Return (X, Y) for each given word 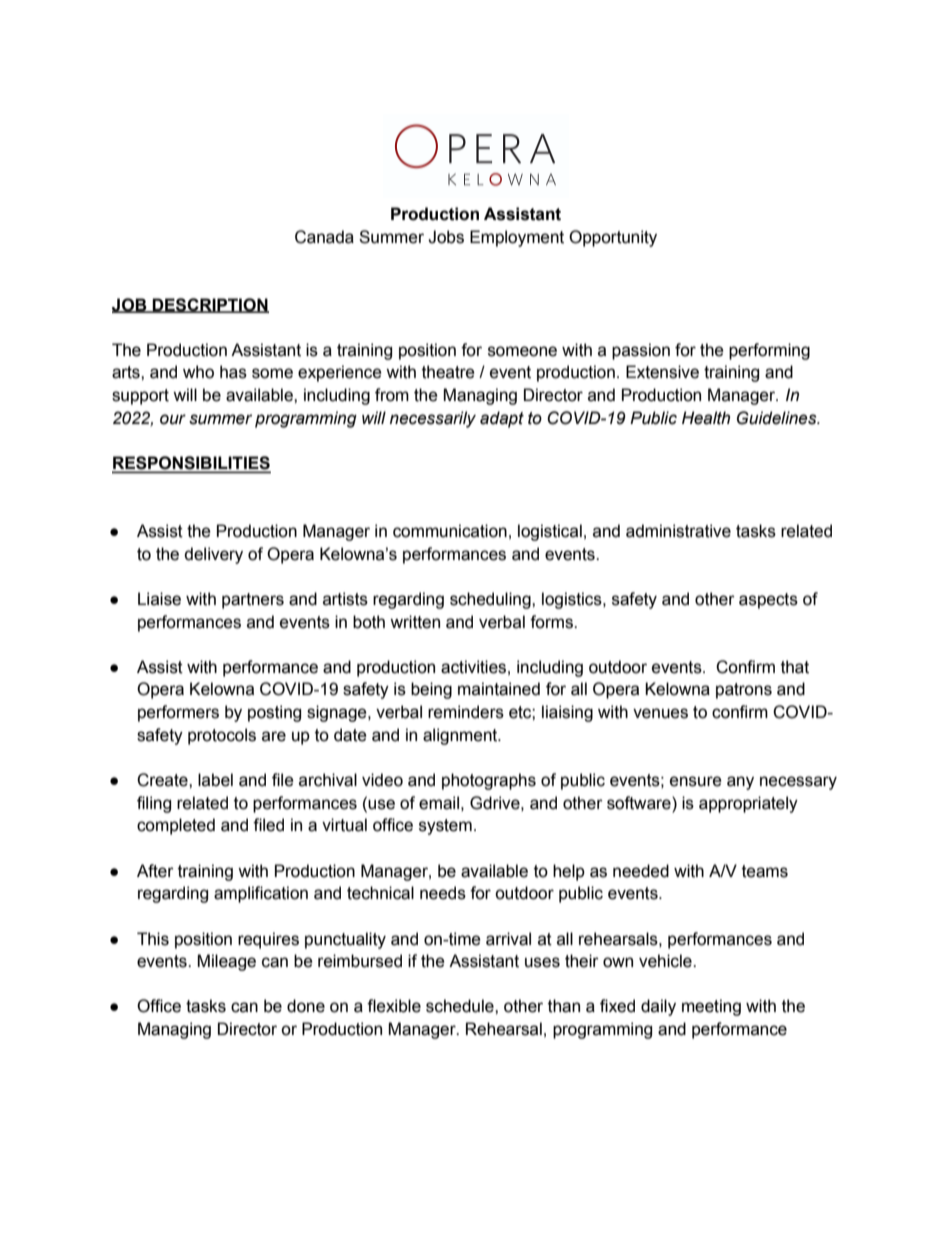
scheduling (491, 600)
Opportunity (613, 238)
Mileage (226, 962)
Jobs (446, 237)
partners (253, 601)
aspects (768, 601)
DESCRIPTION (210, 305)
